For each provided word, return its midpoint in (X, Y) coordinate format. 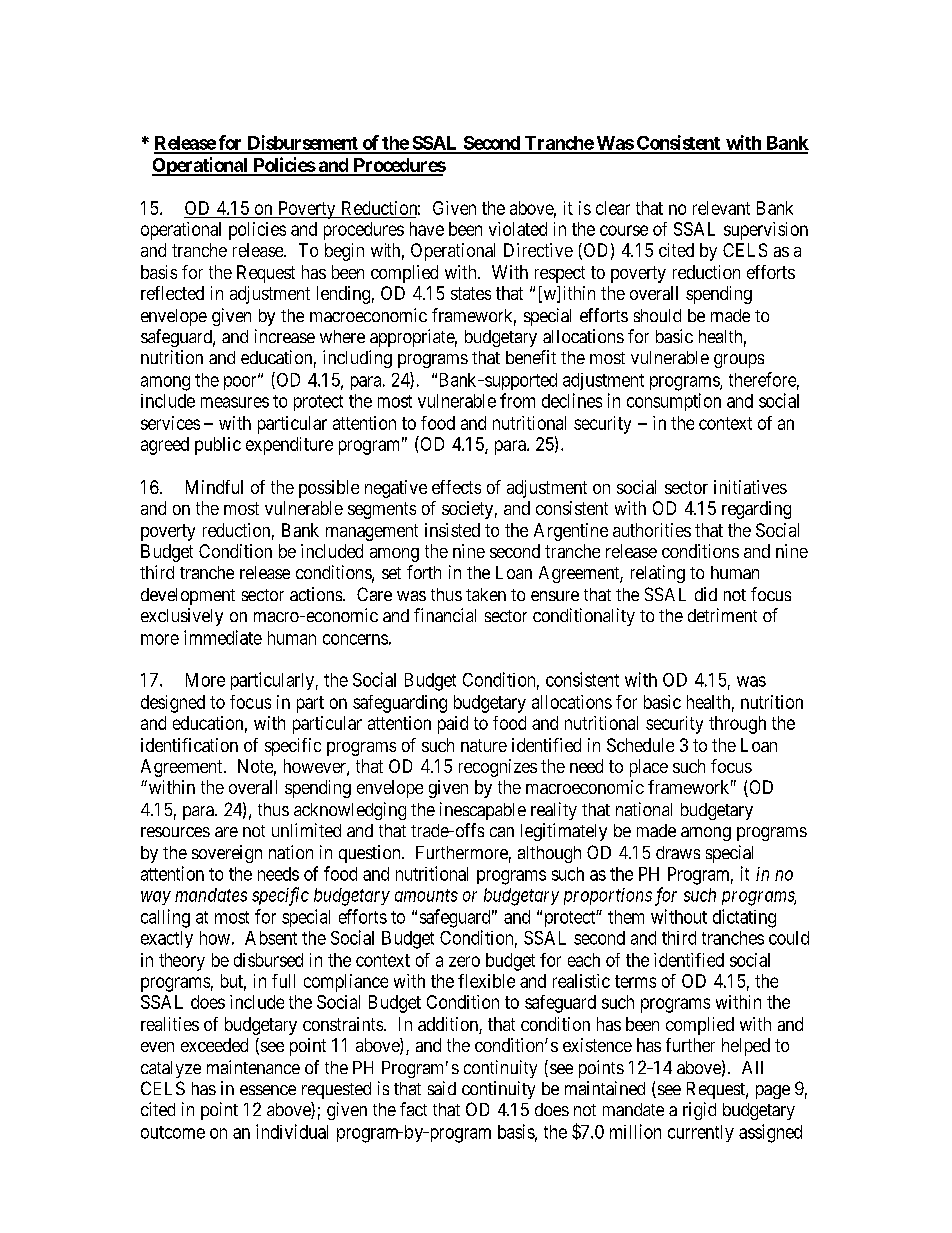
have (427, 229)
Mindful (214, 487)
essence (268, 1090)
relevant (721, 208)
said (442, 1088)
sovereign (227, 854)
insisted (452, 530)
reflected (172, 293)
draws (678, 852)
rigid (699, 1111)
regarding (756, 510)
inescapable (483, 811)
